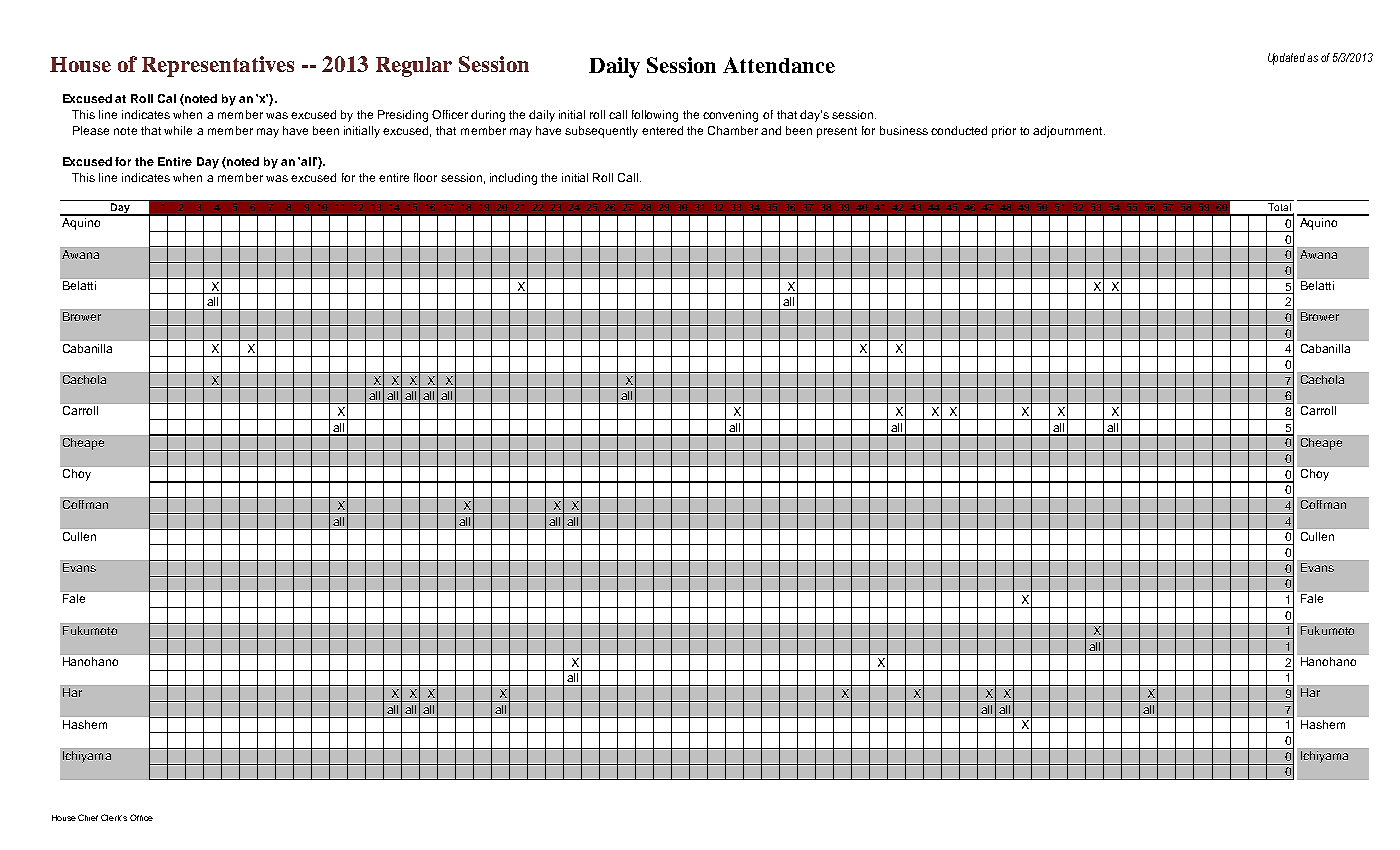 The width and height of the screenshot is (1400, 850). I want to click on Updated, so click(1288, 59).
